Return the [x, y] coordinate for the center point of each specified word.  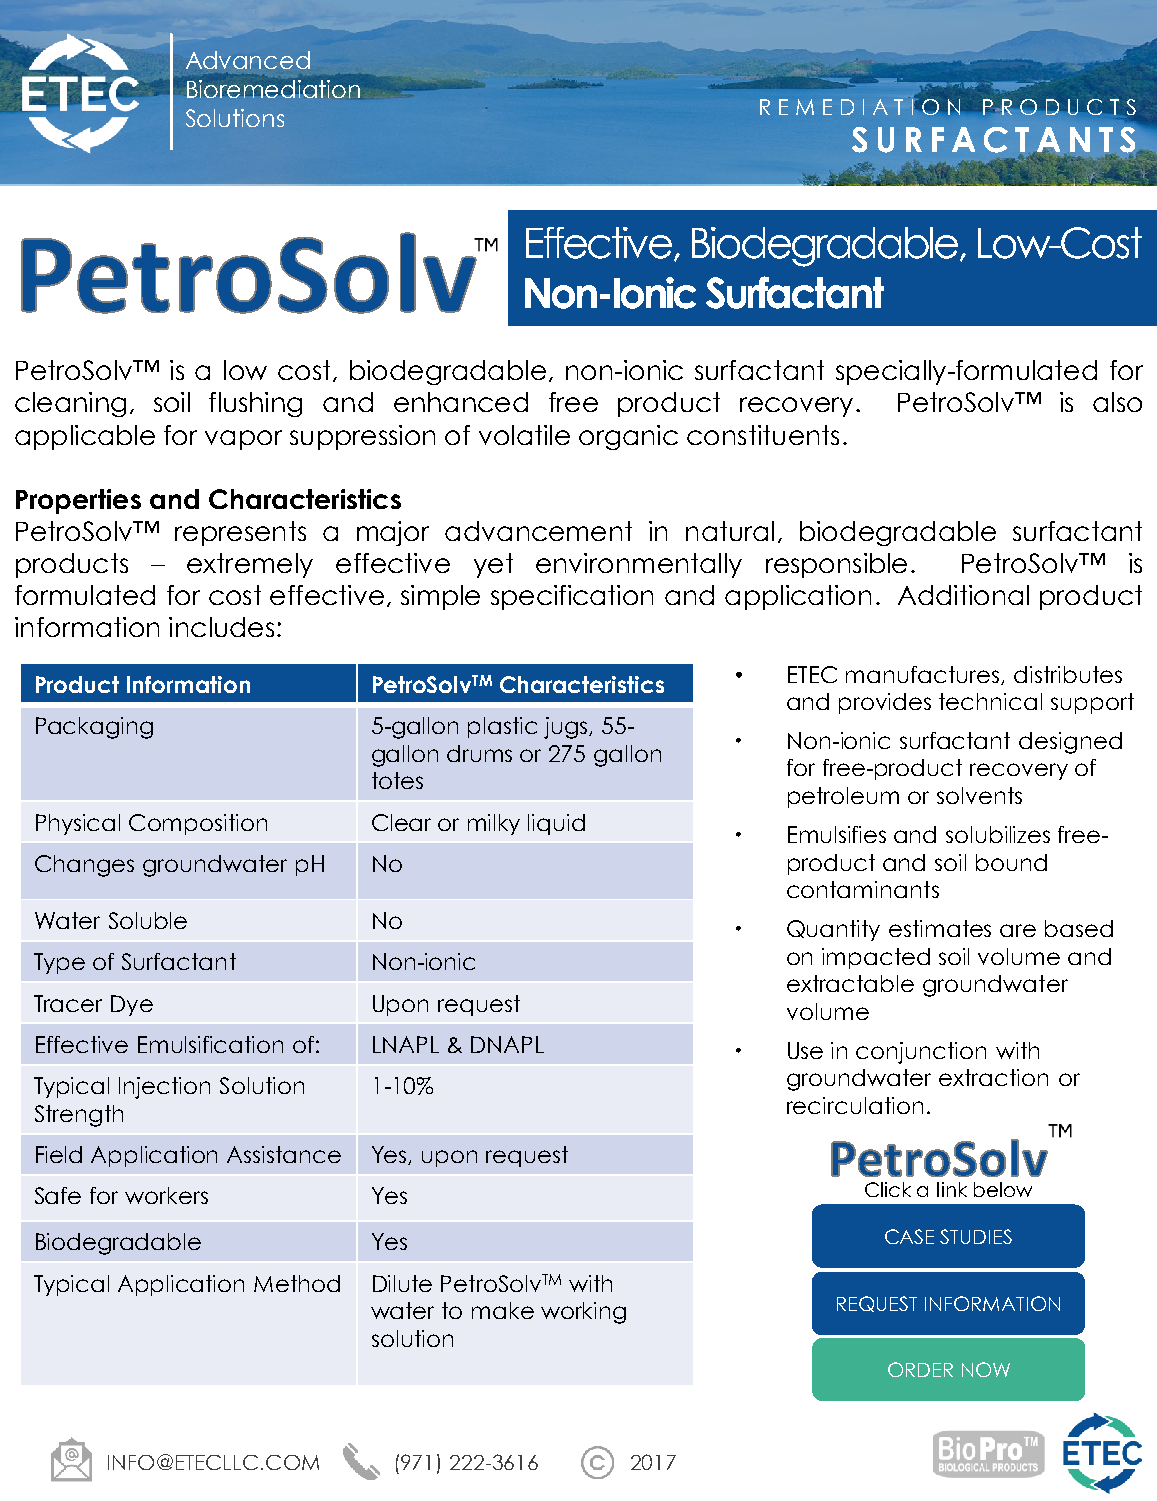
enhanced [461, 402]
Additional [963, 595]
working [583, 1313]
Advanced [248, 60]
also [1117, 402]
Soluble [148, 920]
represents [240, 533]
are [1018, 930]
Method [297, 1283]
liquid [556, 824]
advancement [538, 531]
